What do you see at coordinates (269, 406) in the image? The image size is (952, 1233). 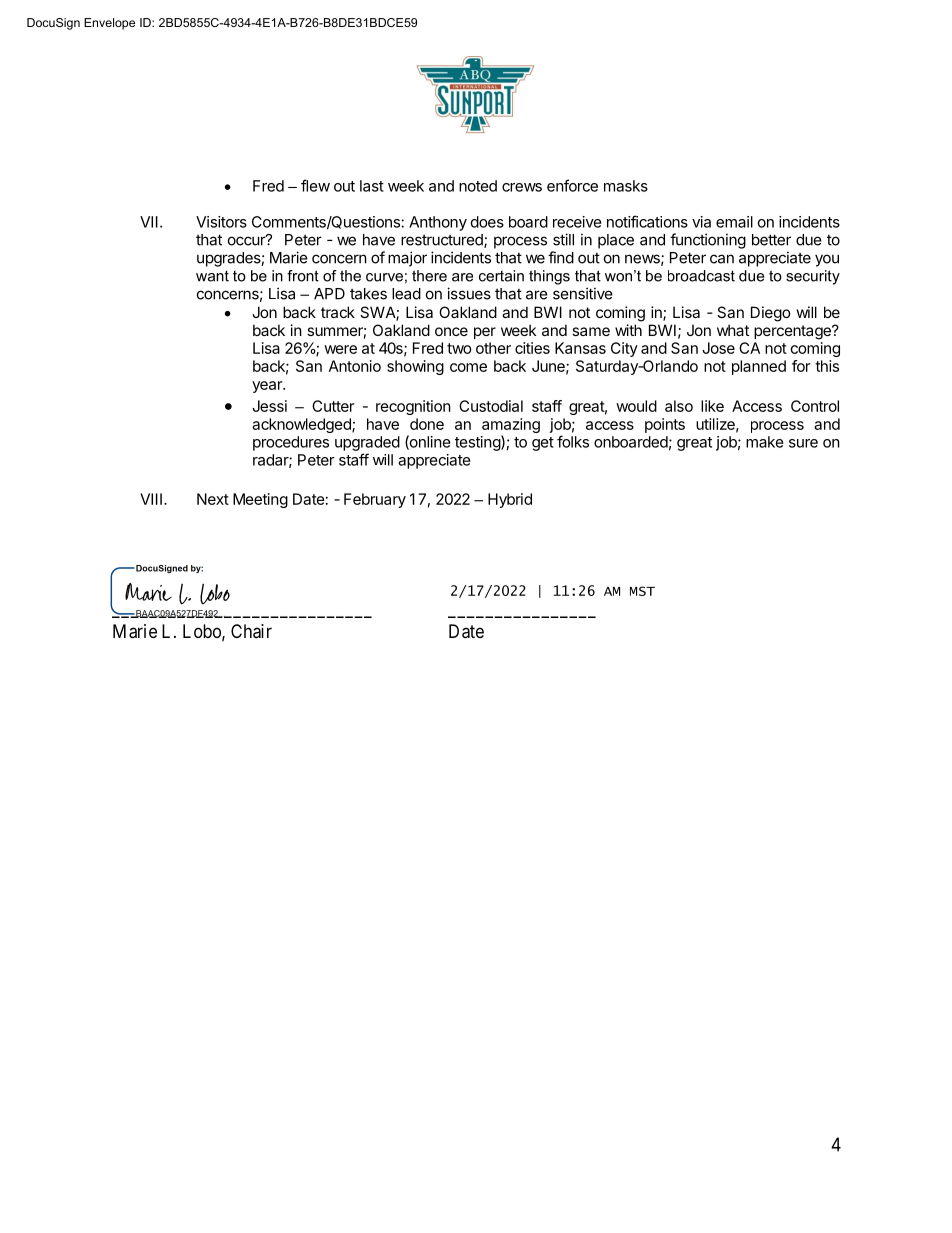 I see `Jessi` at bounding box center [269, 406].
